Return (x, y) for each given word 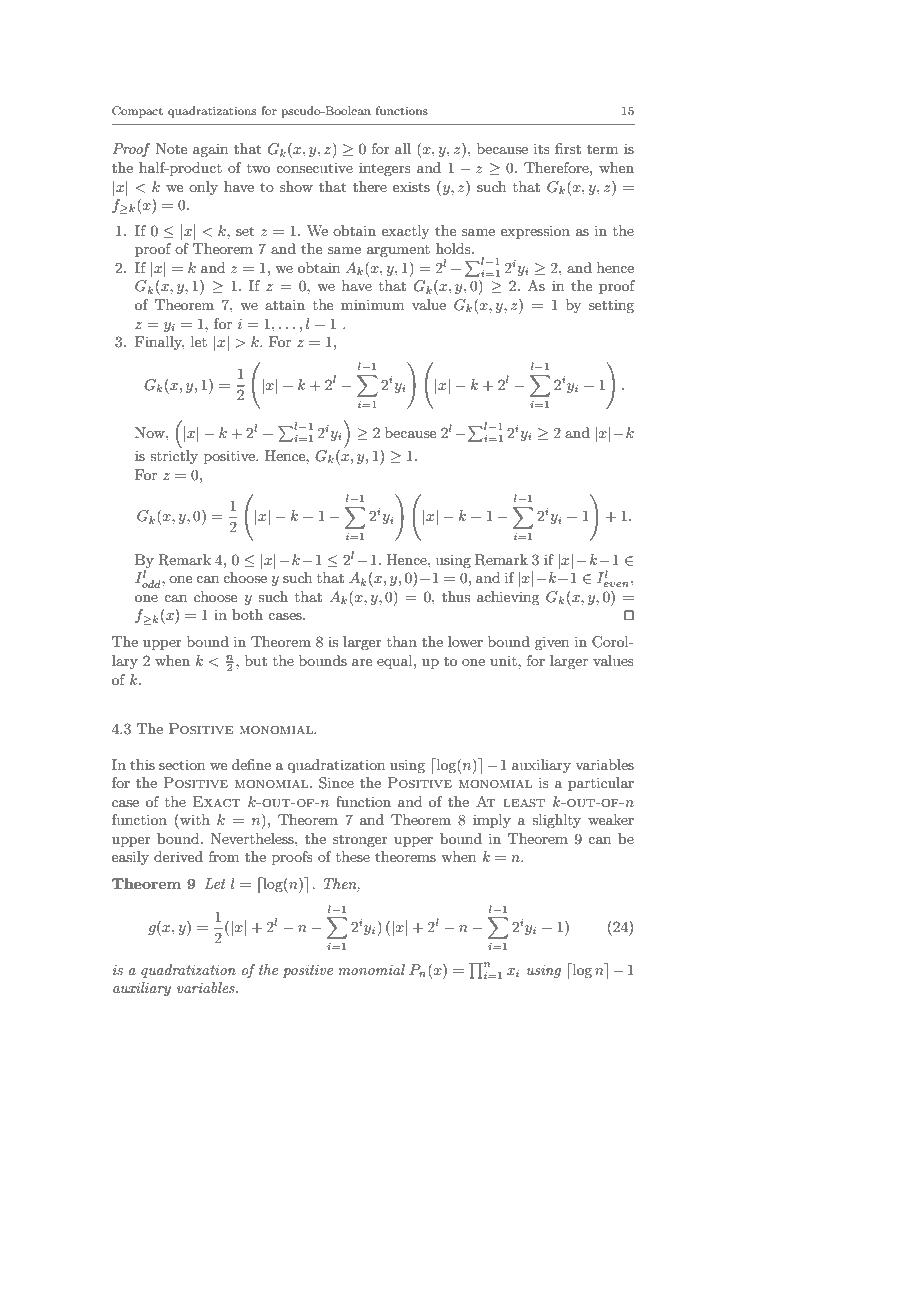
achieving (508, 598)
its (542, 148)
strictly (174, 457)
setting (611, 306)
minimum (372, 304)
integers (385, 169)
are (362, 662)
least (524, 803)
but (256, 660)
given (552, 643)
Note (171, 148)
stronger (360, 841)
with (194, 819)
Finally (159, 343)
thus (456, 596)
